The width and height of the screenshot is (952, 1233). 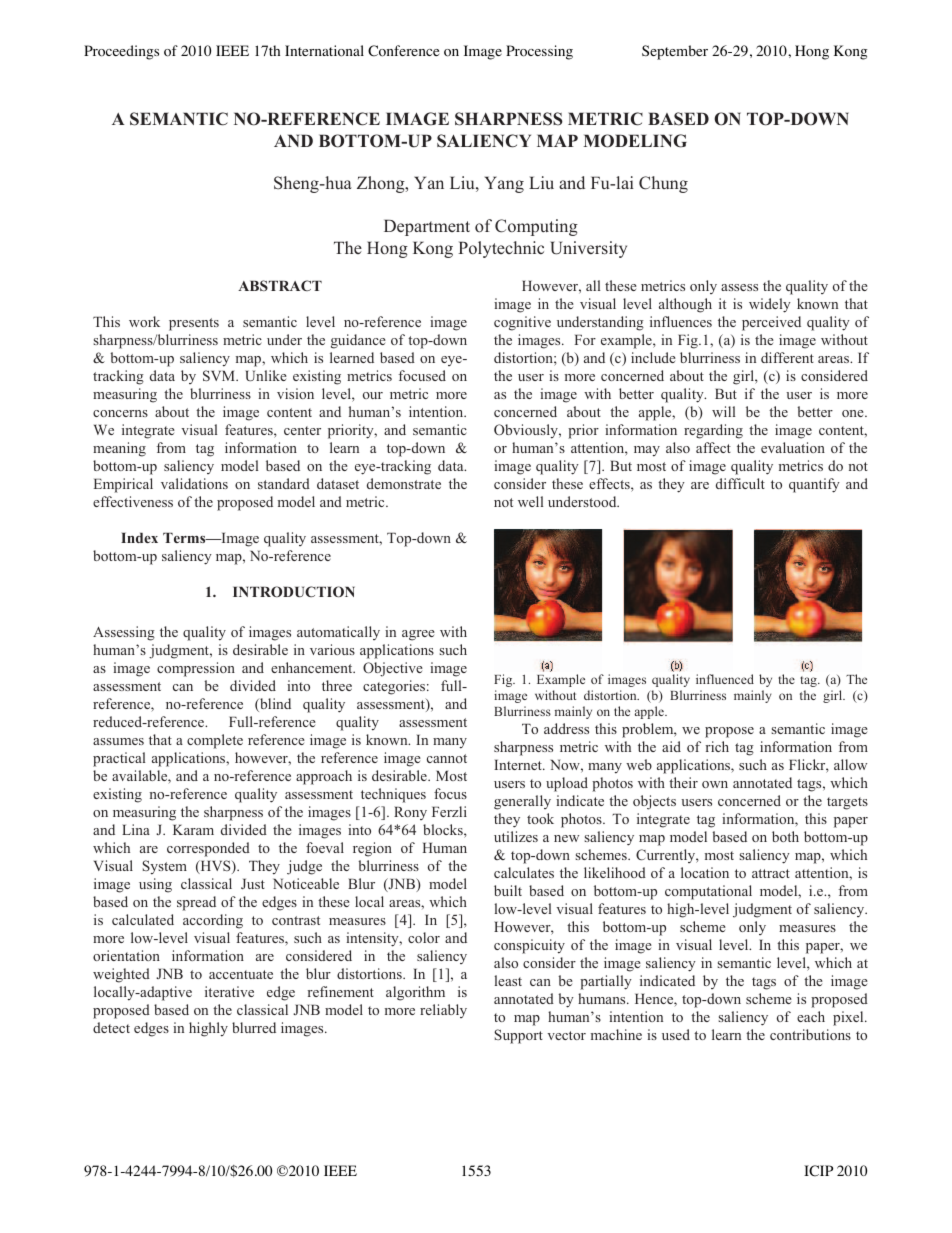 What do you see at coordinates (811, 1016) in the screenshot?
I see `each` at bounding box center [811, 1016].
